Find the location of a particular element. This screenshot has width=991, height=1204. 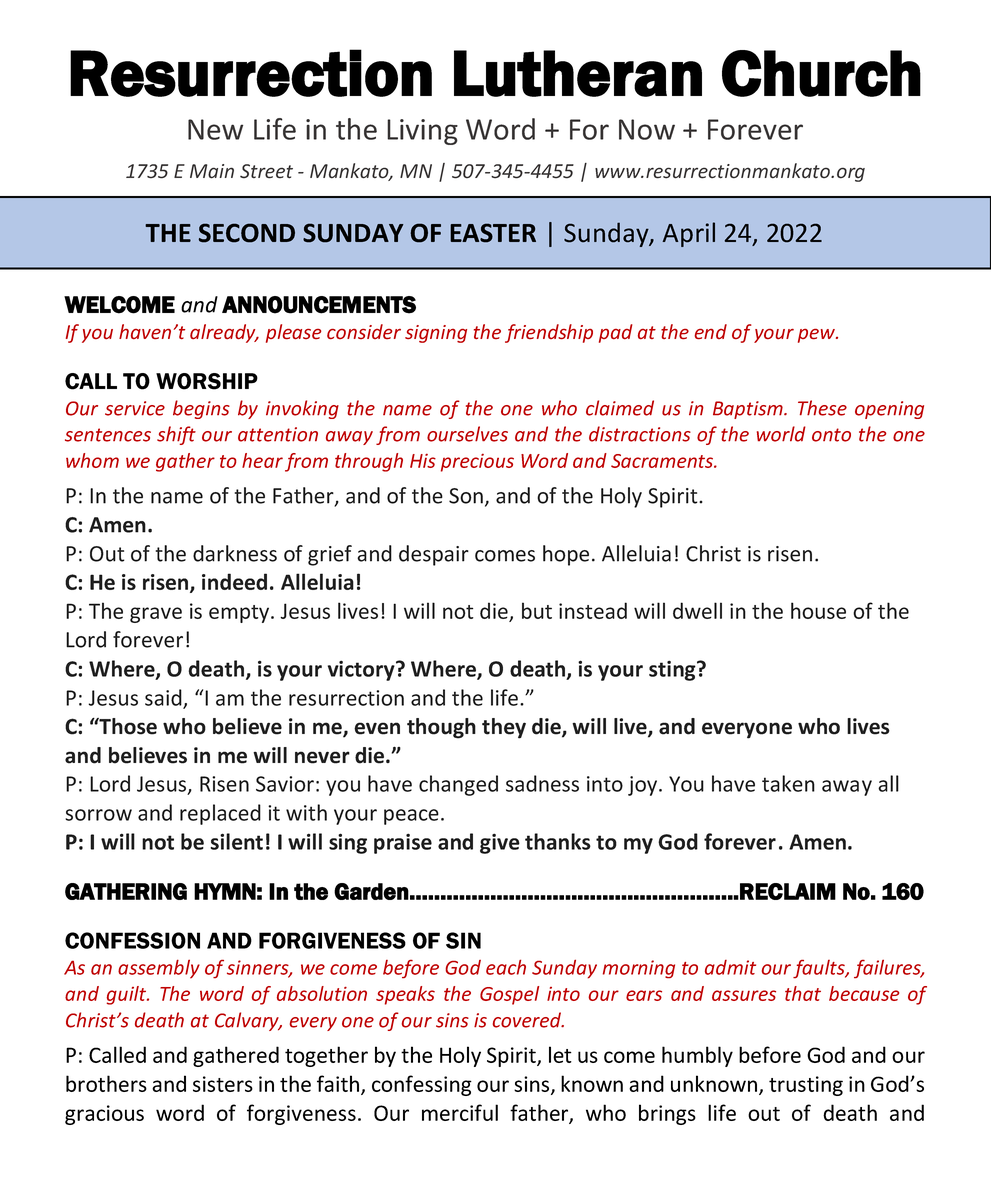

taken is located at coordinates (788, 783).
